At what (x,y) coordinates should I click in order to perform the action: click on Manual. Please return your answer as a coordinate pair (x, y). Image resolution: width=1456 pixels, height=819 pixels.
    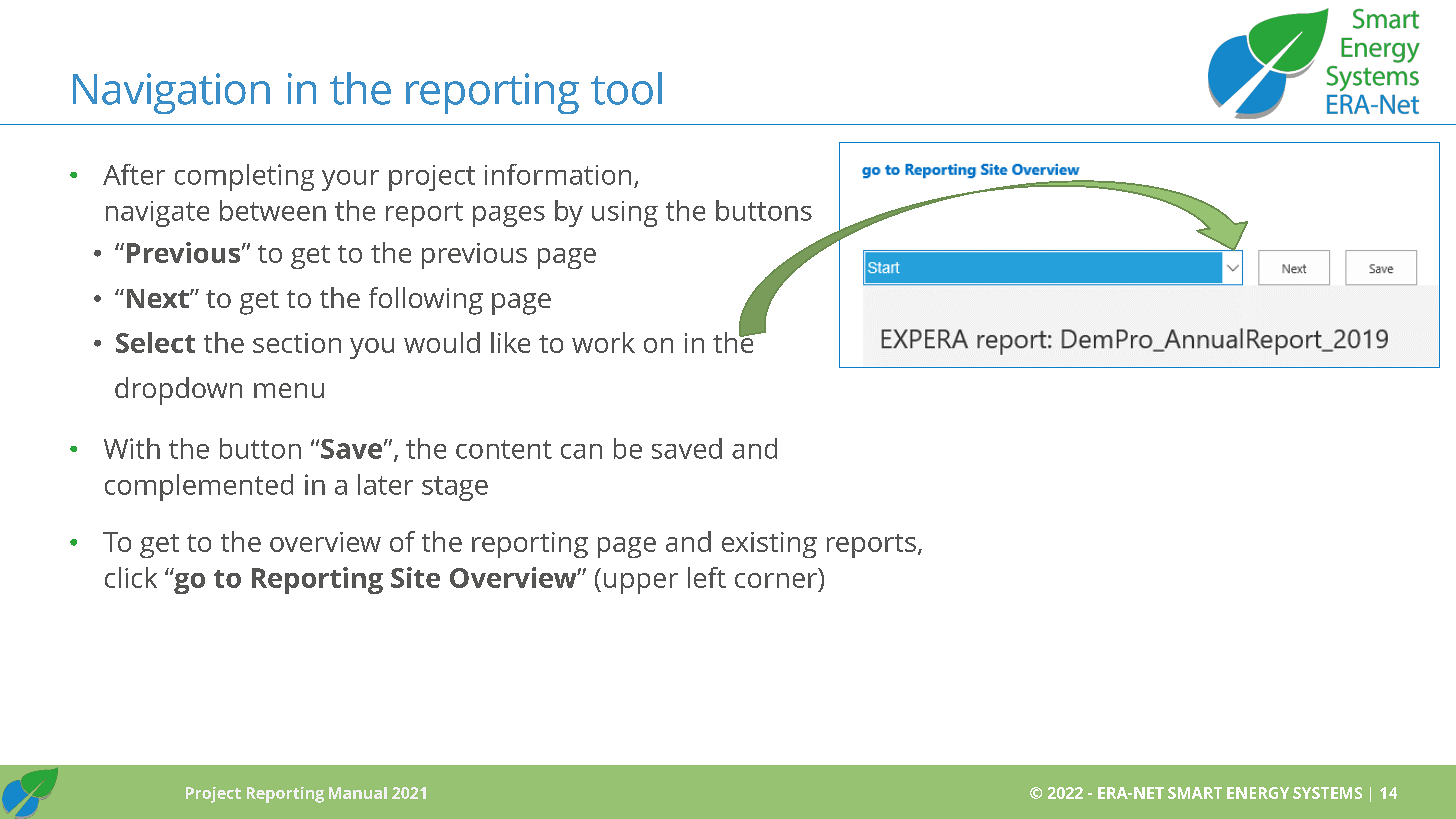
    Looking at the image, I should click on (358, 793).
